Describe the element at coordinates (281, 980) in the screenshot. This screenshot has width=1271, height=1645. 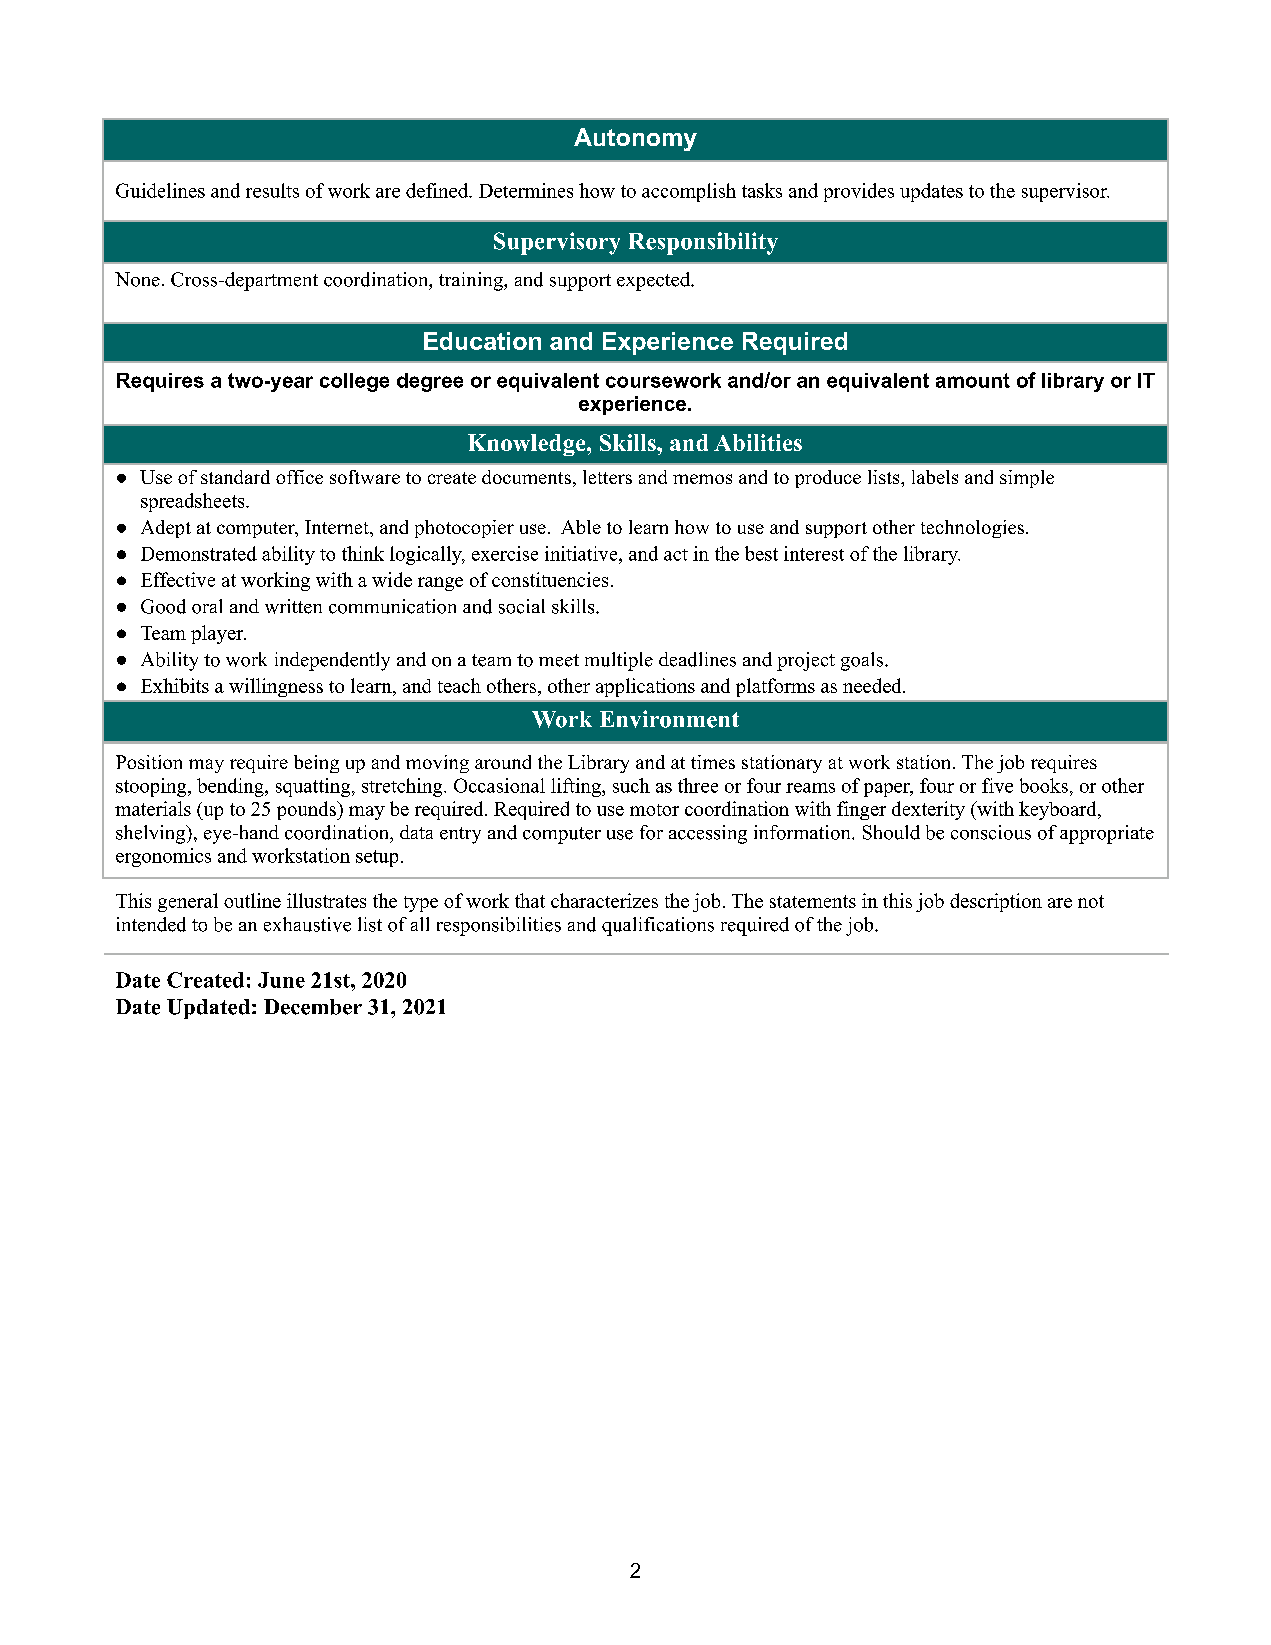
I see `June` at that location.
